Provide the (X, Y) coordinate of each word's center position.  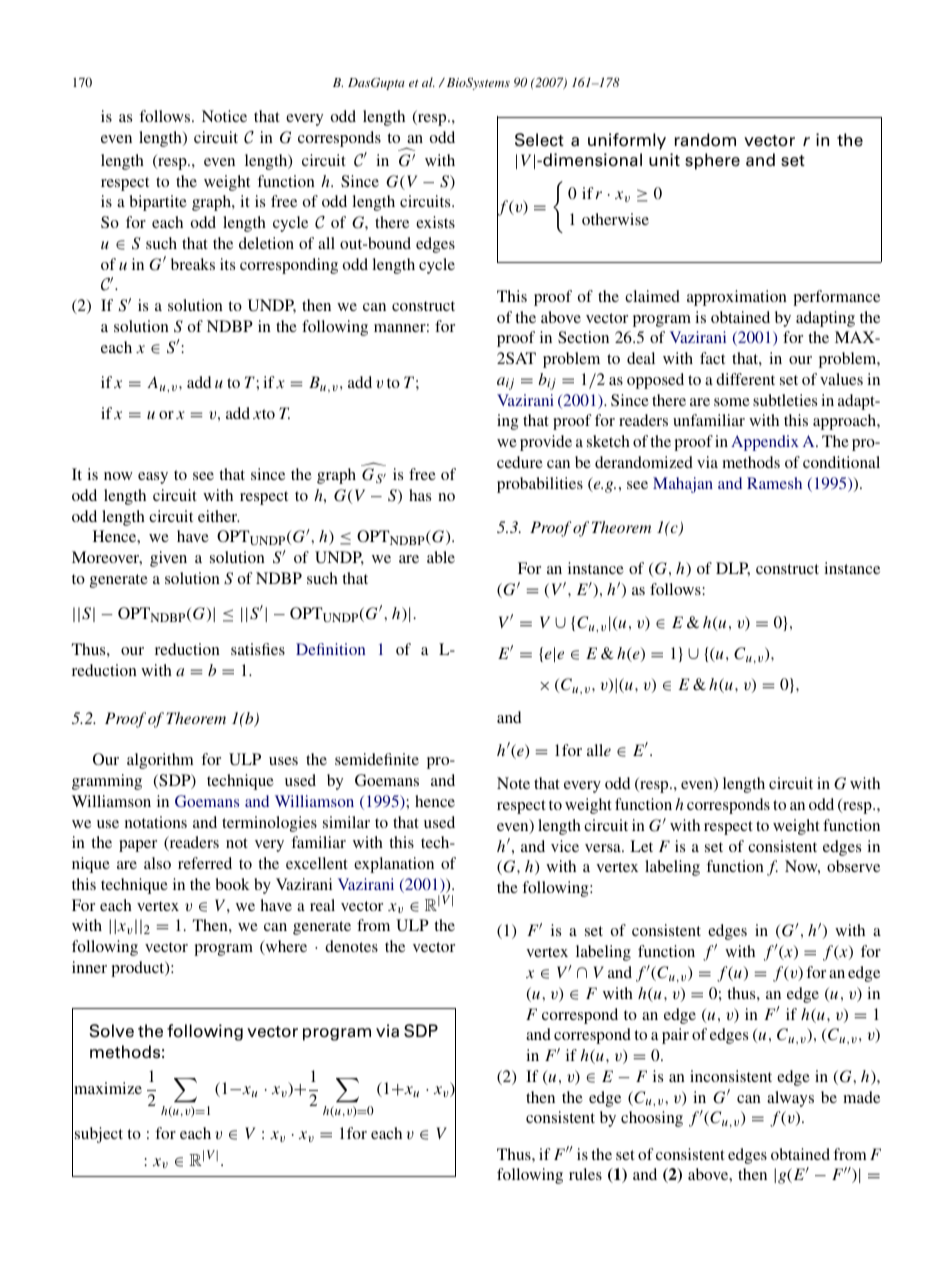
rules (585, 1174)
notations (156, 822)
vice (565, 846)
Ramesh (774, 483)
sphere (712, 161)
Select (539, 140)
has (420, 495)
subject (99, 1135)
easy (153, 478)
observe (853, 866)
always (790, 1099)
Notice (224, 116)
